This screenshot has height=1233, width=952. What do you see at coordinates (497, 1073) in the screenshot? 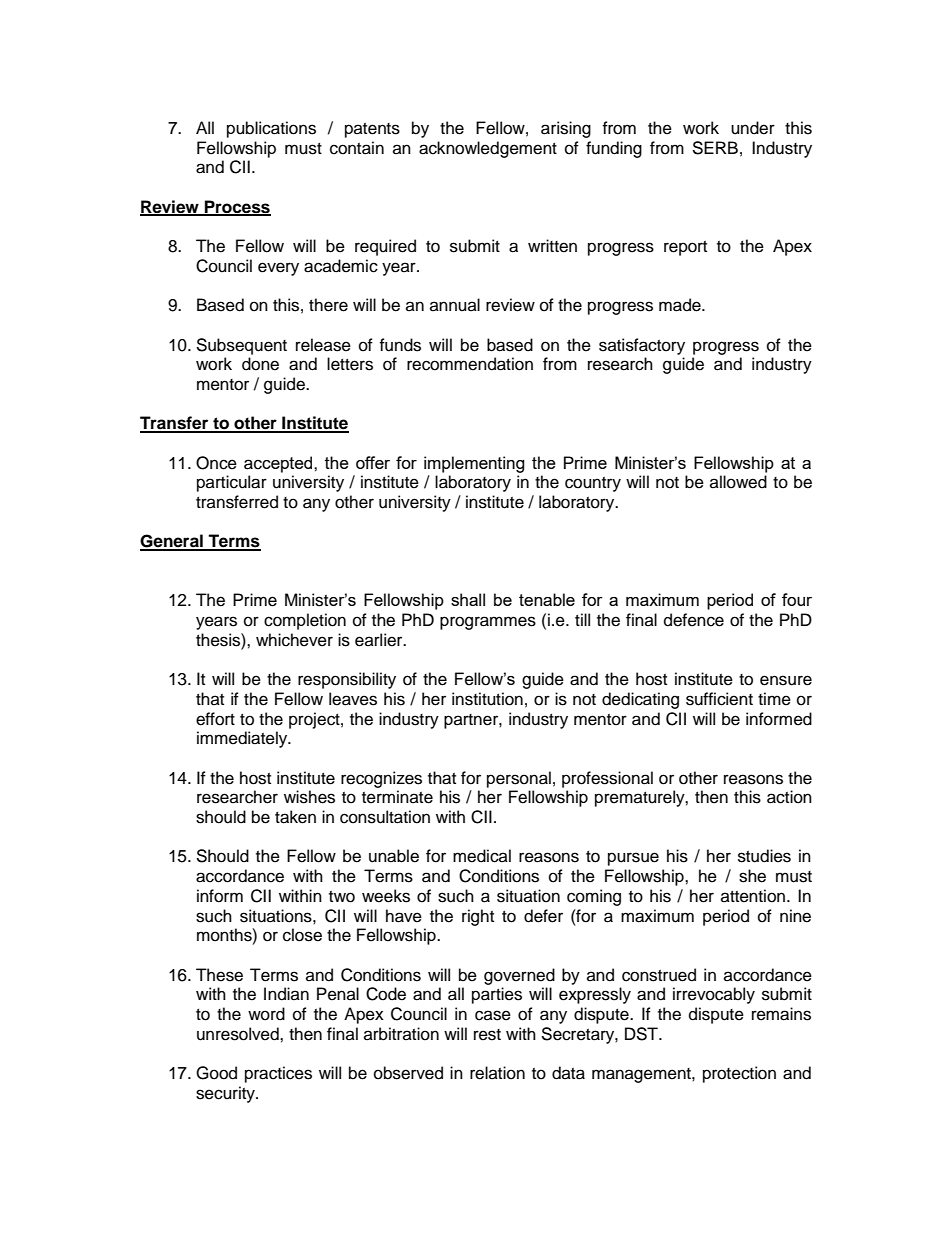
I see `relation` at bounding box center [497, 1073].
